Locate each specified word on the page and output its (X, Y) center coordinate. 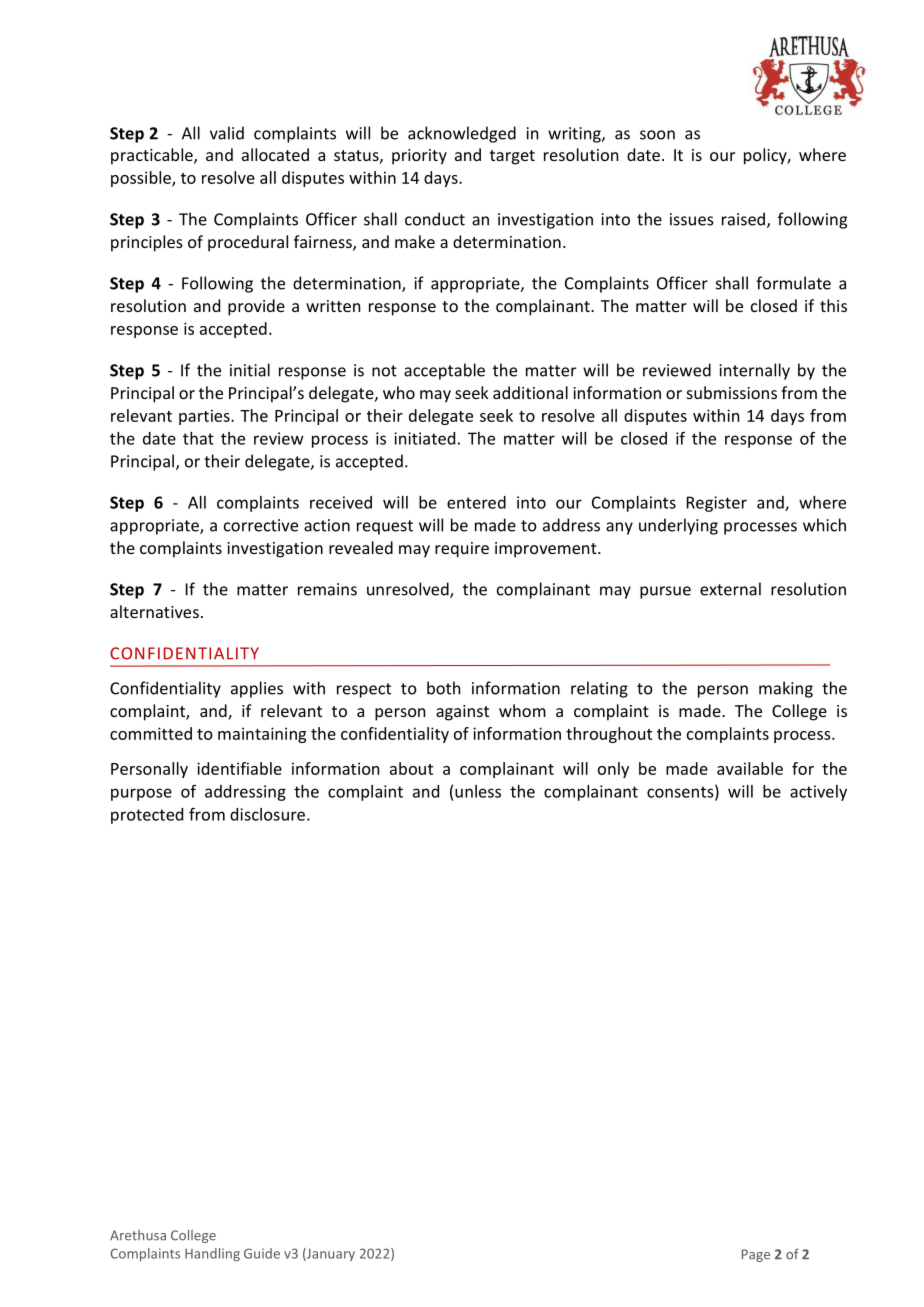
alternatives (154, 611)
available (750, 768)
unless (478, 791)
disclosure (267, 814)
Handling (212, 1254)
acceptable (444, 371)
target (512, 157)
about (411, 768)
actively (818, 793)
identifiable (239, 768)
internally (754, 371)
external (730, 589)
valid (227, 133)
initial (250, 370)
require (462, 550)
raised (743, 219)
